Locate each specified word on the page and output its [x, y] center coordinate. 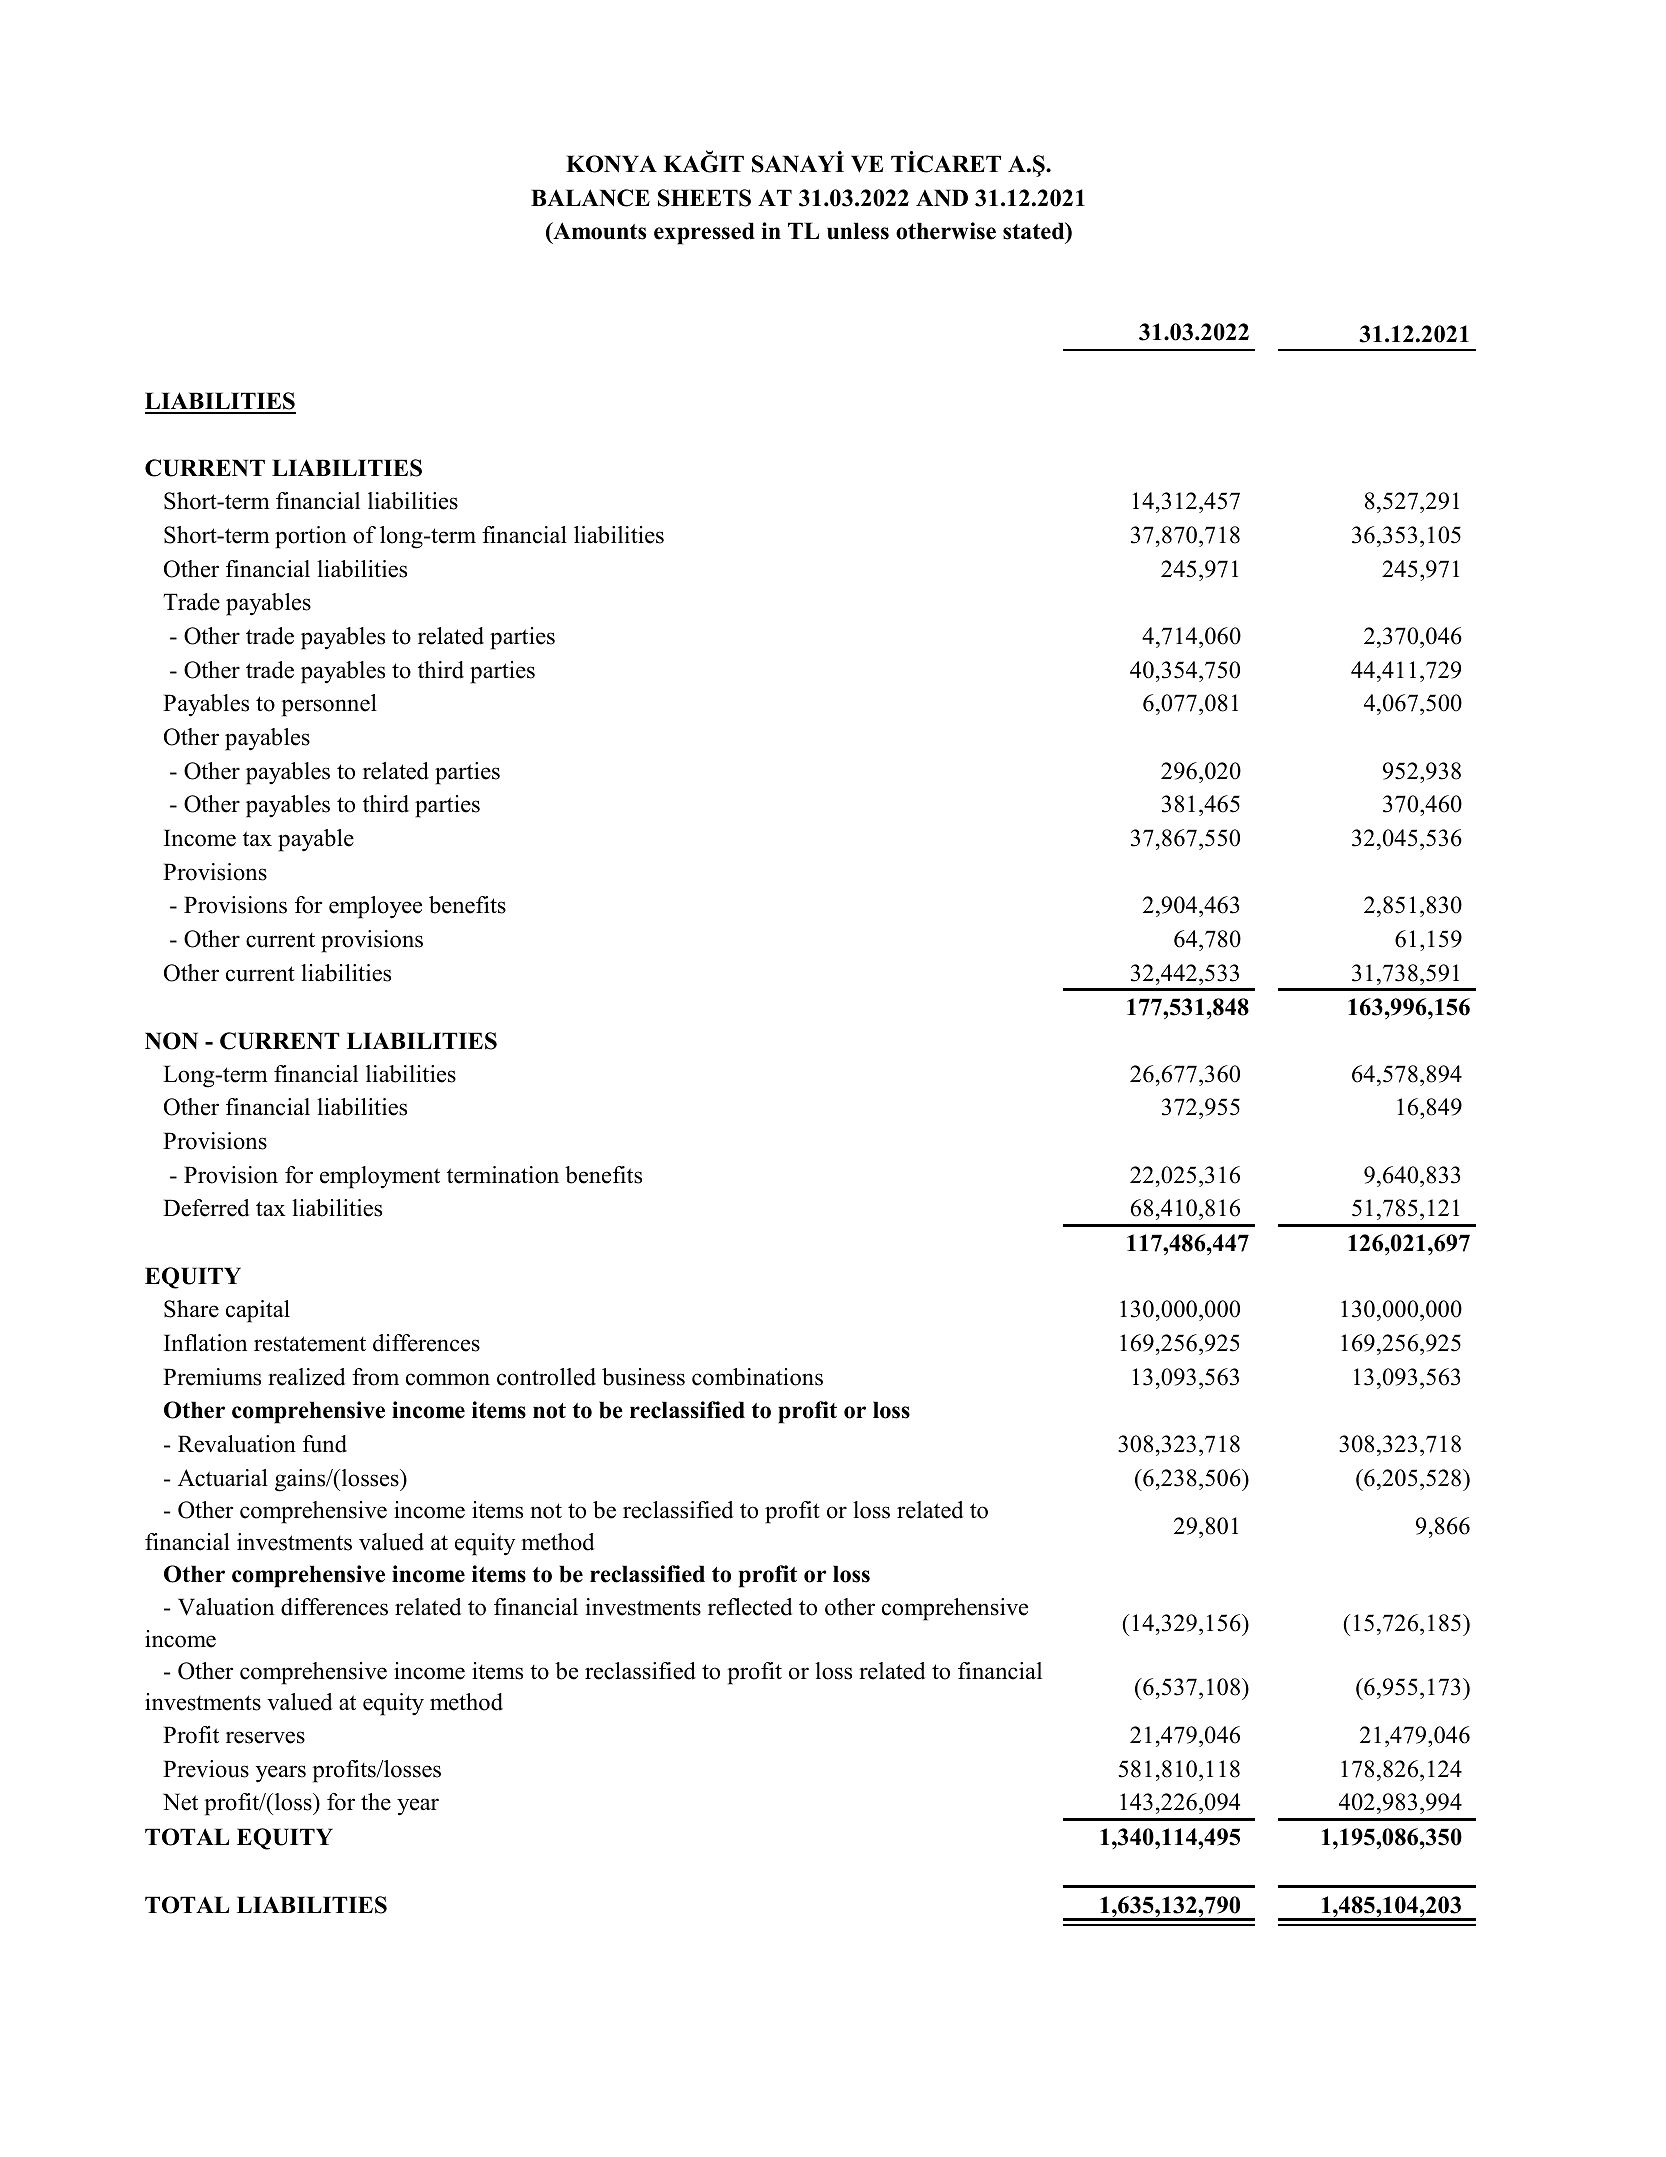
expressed [704, 233]
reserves [265, 1737]
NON [171, 1041]
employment [380, 1177]
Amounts [598, 232]
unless [858, 231]
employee [375, 907]
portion [310, 537]
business [643, 1377]
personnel [329, 705]
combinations [757, 1377]
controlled [546, 1377]
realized [307, 1377]
